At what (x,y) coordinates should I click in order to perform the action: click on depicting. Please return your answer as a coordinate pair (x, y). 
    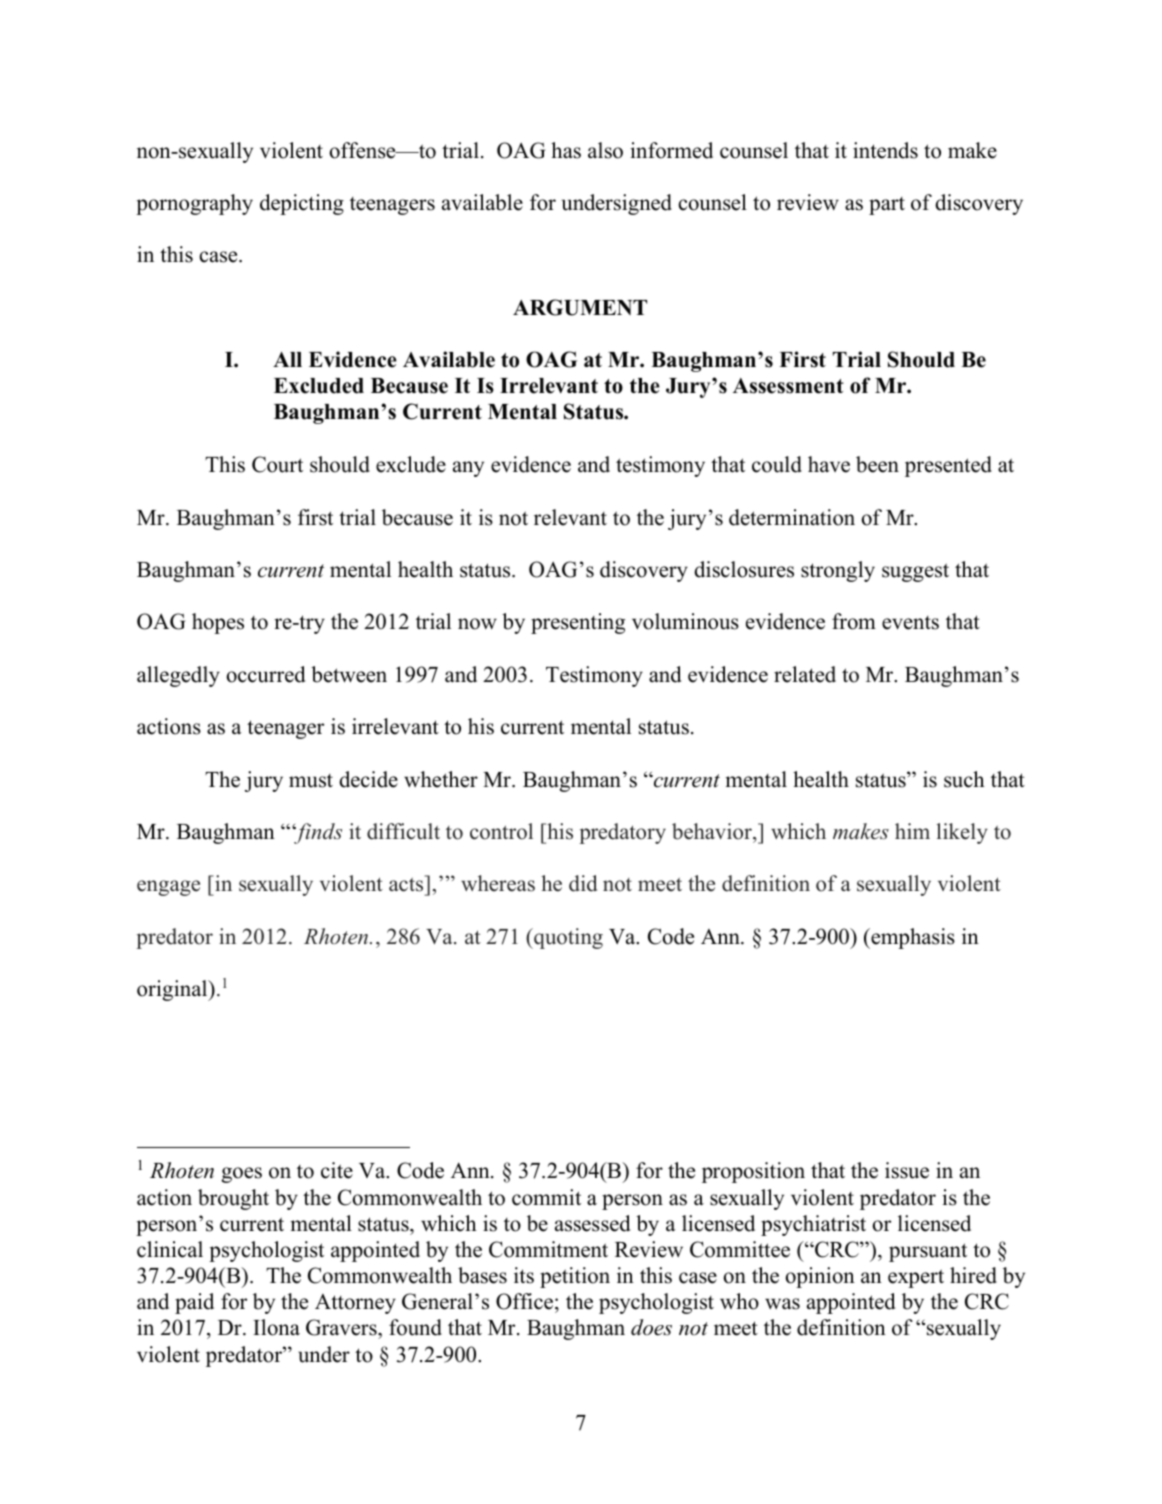
    Looking at the image, I should click on (302, 204).
